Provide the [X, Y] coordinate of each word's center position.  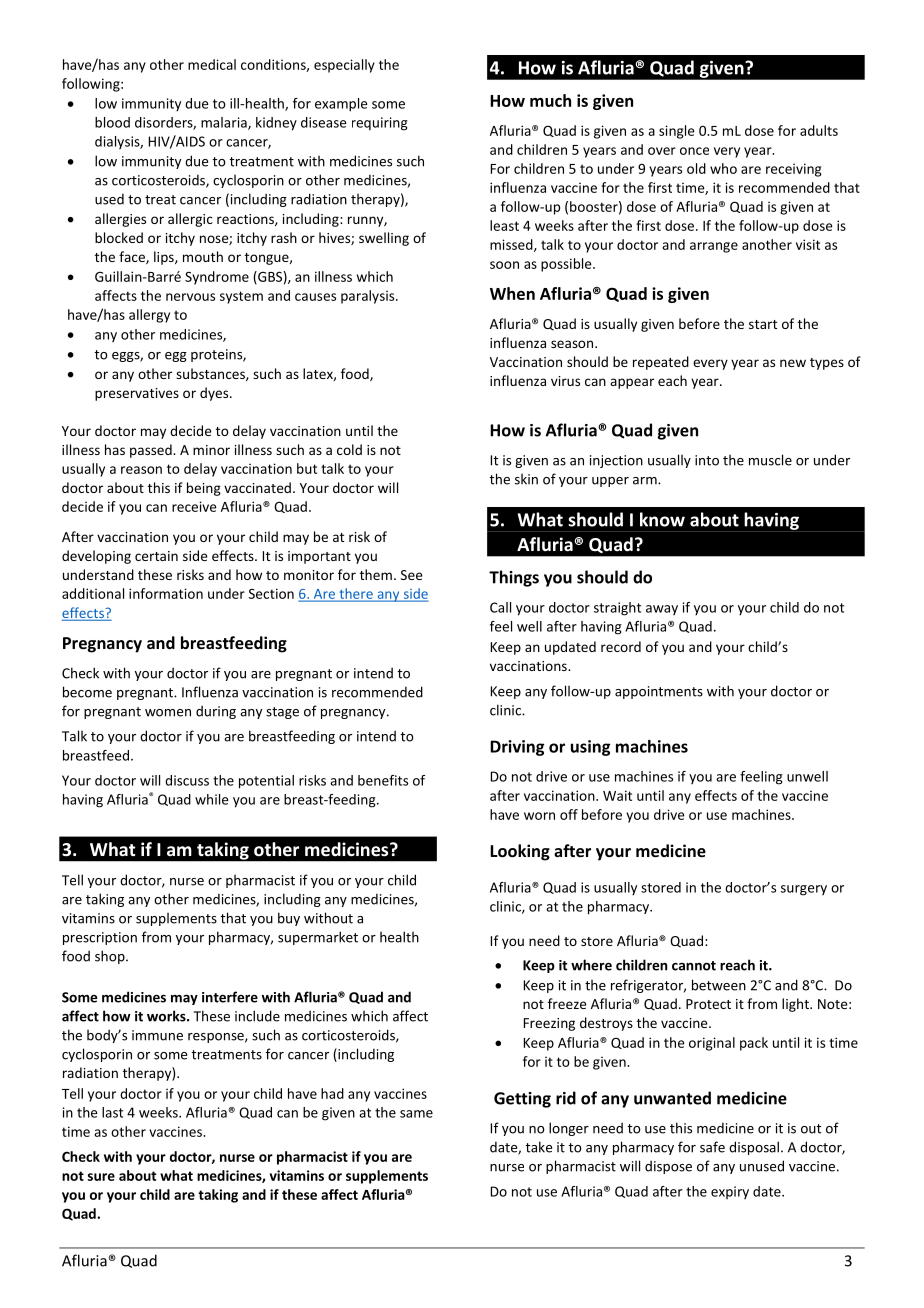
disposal [754, 1148]
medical [212, 64]
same [416, 1114]
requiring [380, 124]
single [677, 132]
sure [101, 1177]
